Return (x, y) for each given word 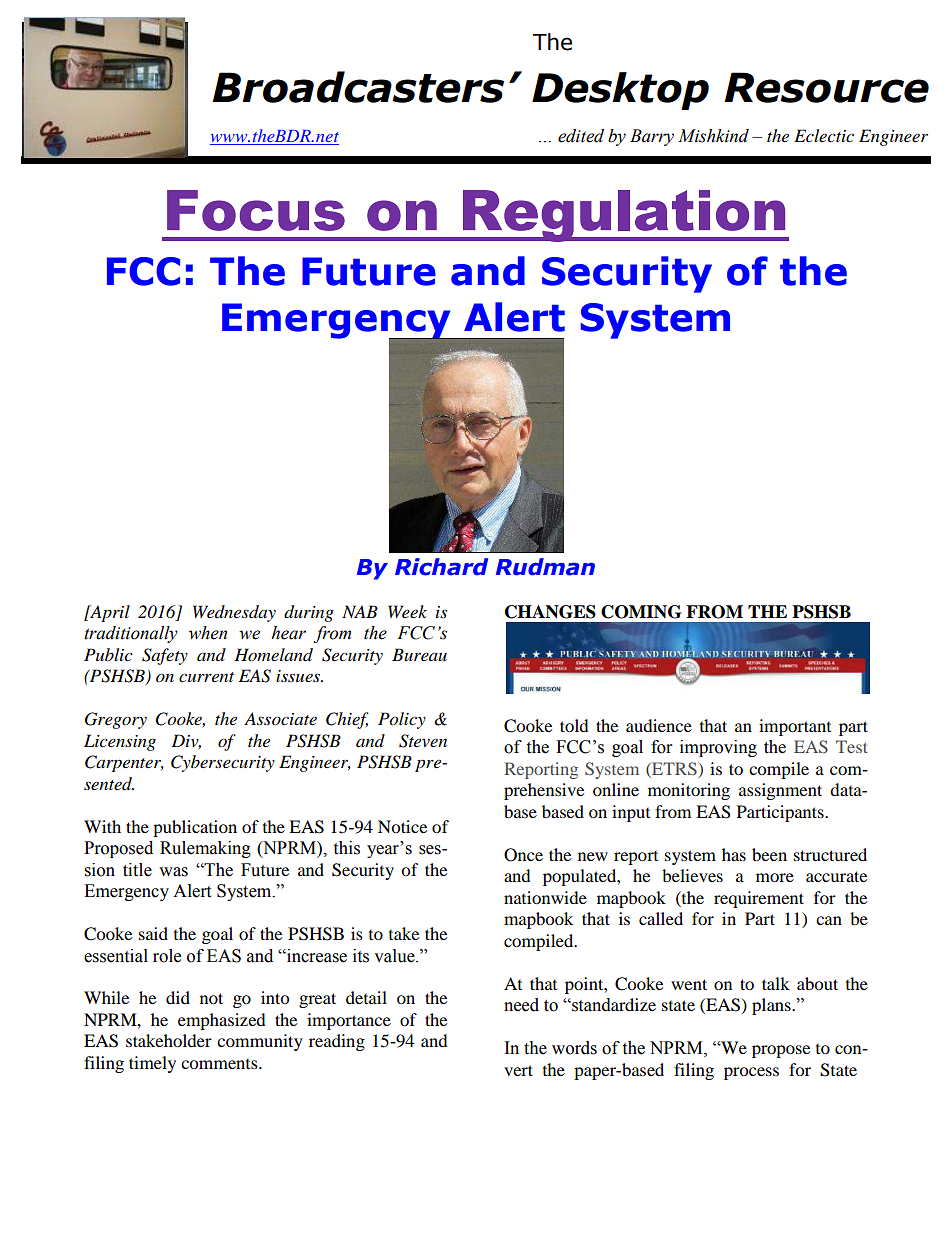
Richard (442, 567)
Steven (423, 741)
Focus (256, 210)
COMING (641, 612)
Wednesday (234, 613)
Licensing (120, 742)
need (521, 1005)
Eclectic (824, 135)
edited (581, 136)
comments (220, 1064)
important (795, 727)
